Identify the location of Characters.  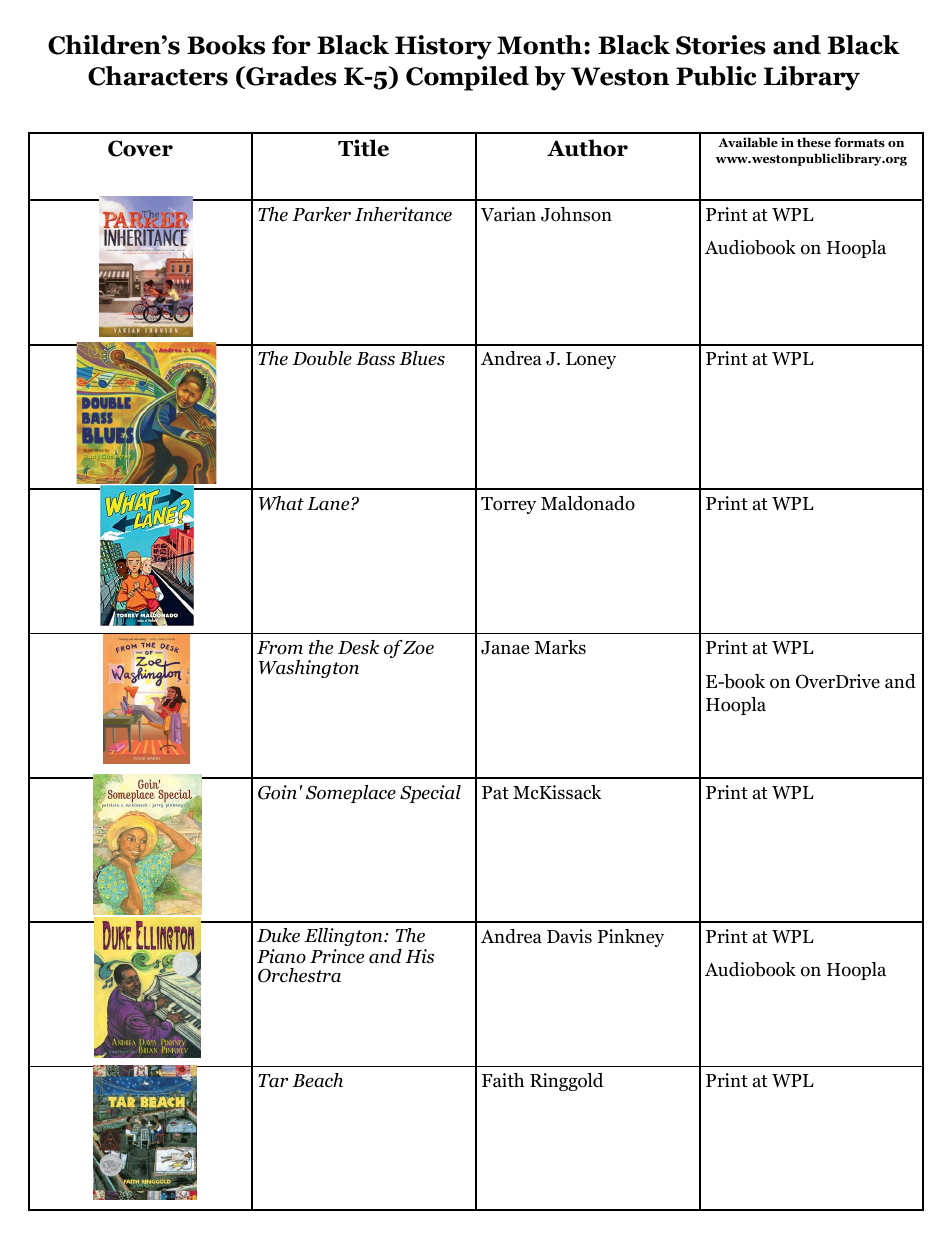
(158, 76).
